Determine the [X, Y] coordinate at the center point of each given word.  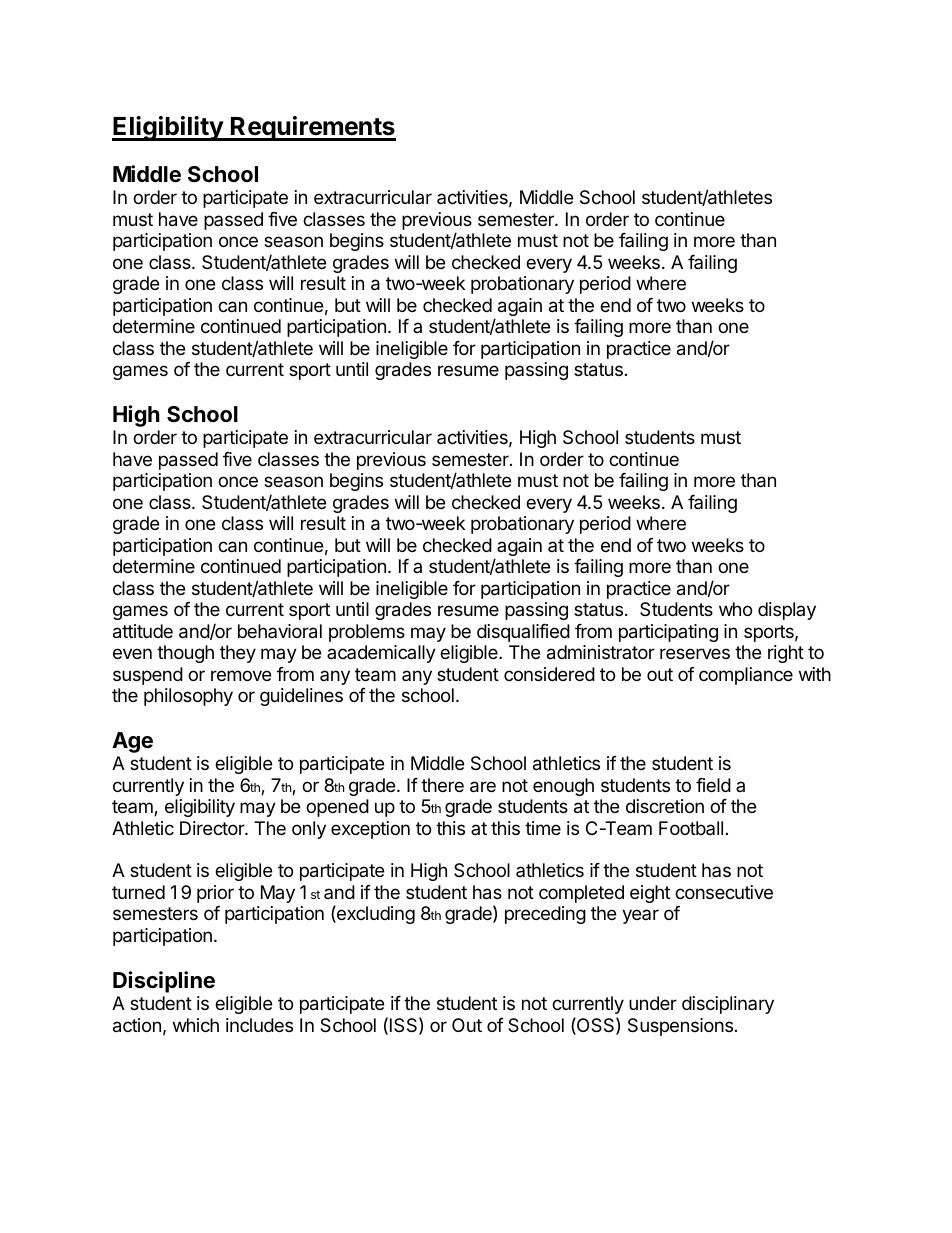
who [735, 609]
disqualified [523, 633]
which [196, 1025]
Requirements [312, 128]
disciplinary [728, 1005]
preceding [545, 915]
